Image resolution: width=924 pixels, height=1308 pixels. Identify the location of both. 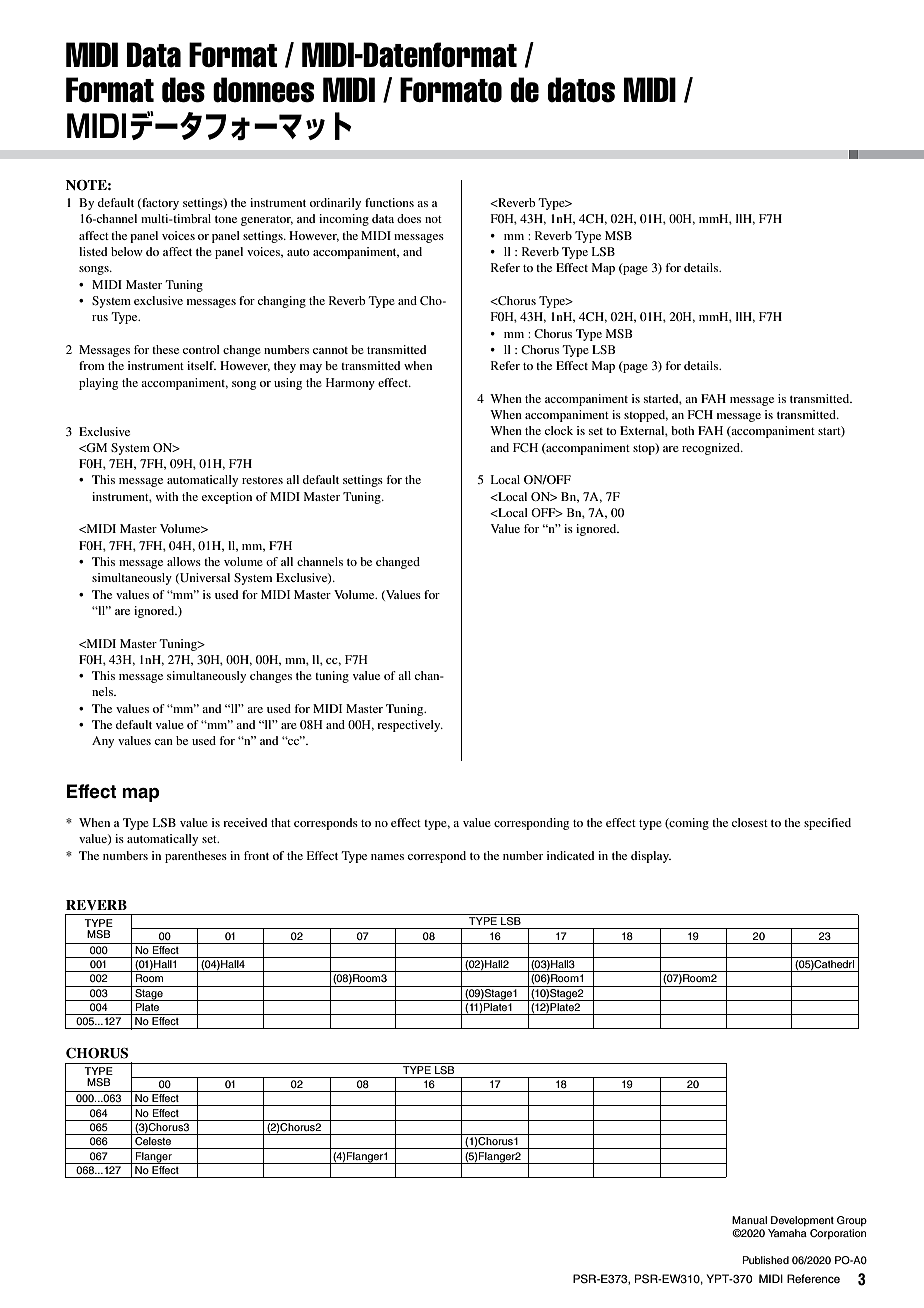
(682, 430).
